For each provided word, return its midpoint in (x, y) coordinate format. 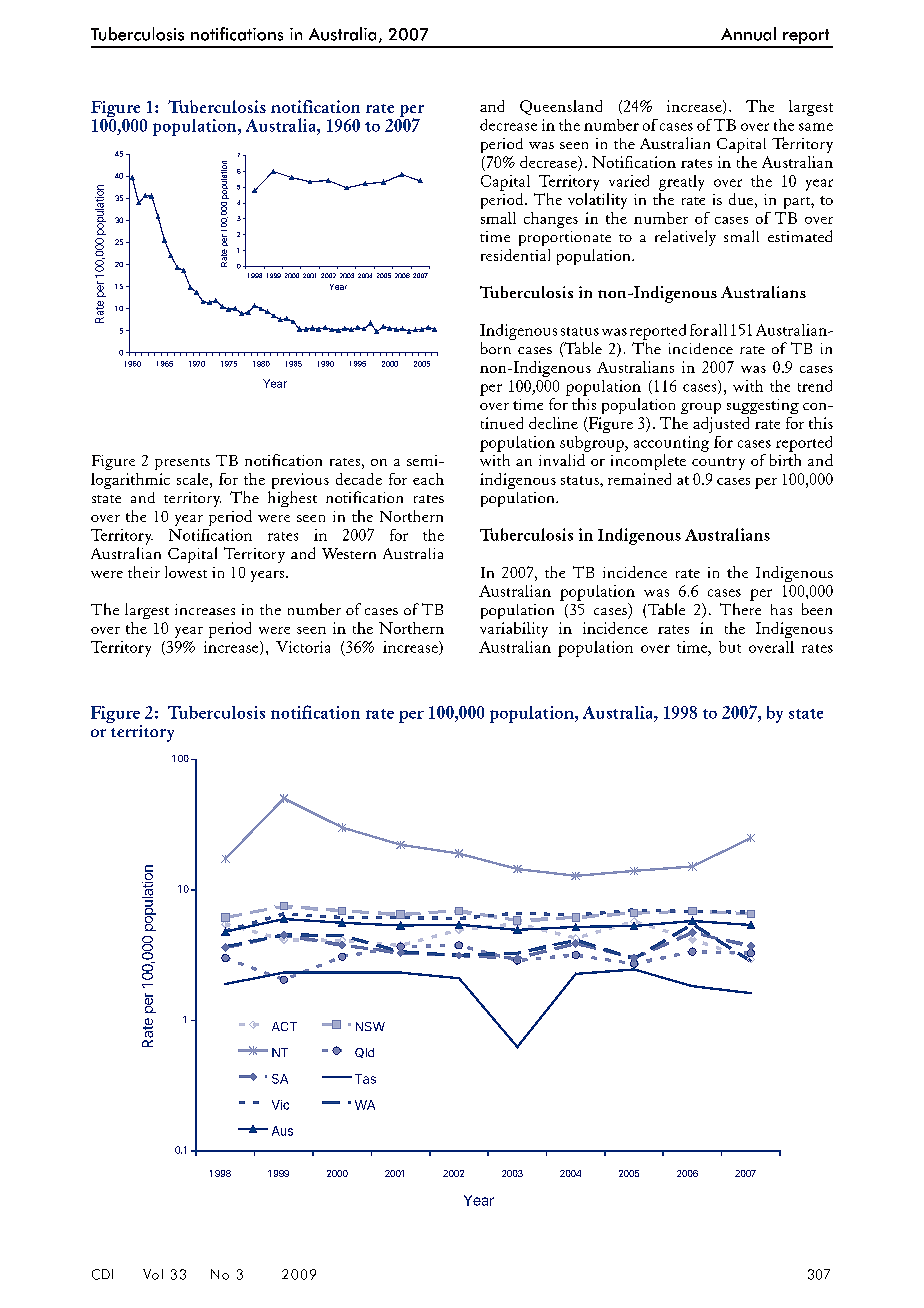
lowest (186, 572)
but (730, 647)
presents (182, 464)
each (428, 479)
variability (514, 630)
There (740, 609)
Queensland (561, 107)
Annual (748, 34)
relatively (685, 238)
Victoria (303, 647)
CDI (102, 1274)
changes (551, 220)
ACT (284, 1026)
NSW (370, 1026)
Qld (364, 1053)
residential (515, 255)
